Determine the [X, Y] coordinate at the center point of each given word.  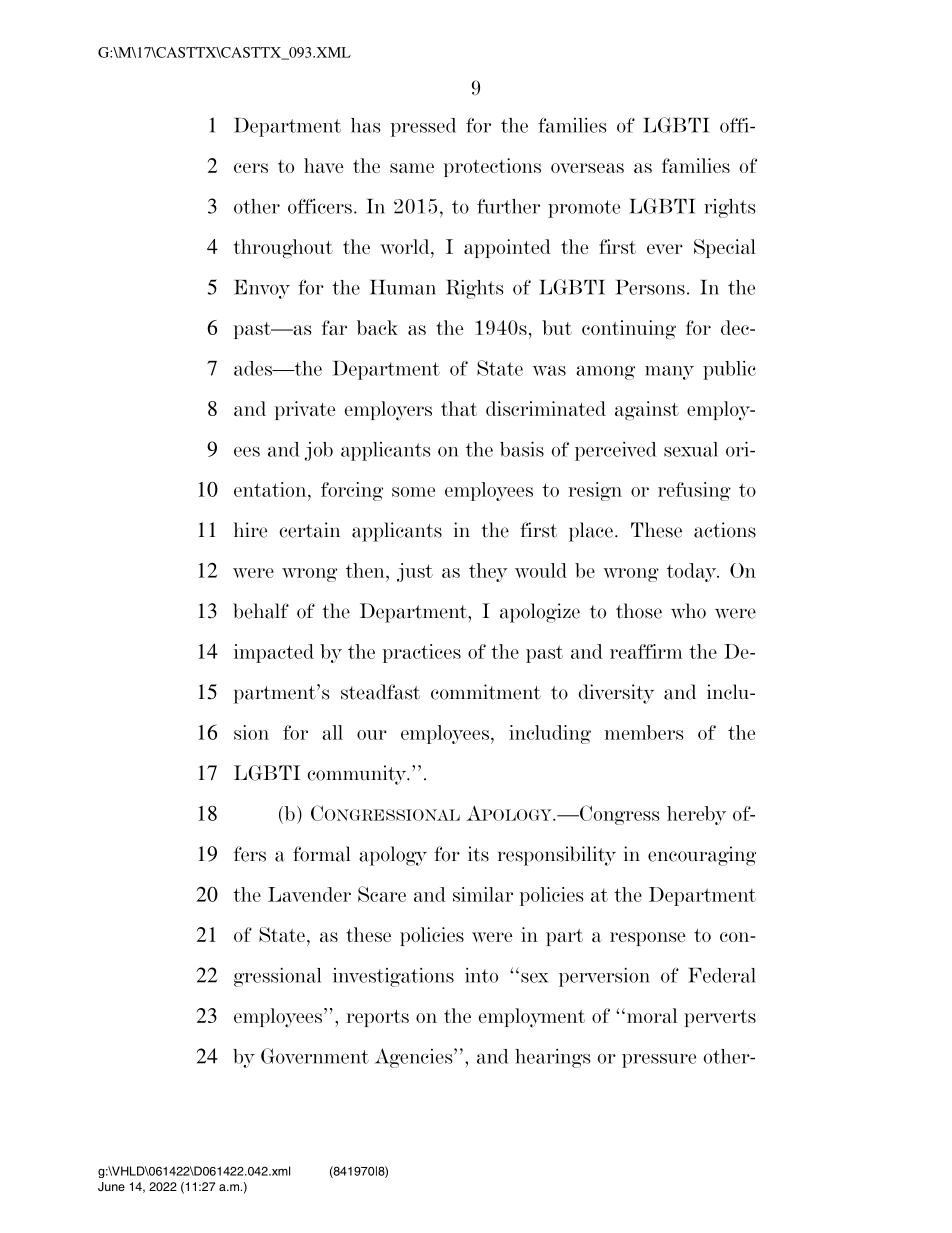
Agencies [415, 1058]
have [323, 165]
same [412, 168]
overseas [587, 168]
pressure [659, 1061]
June [111, 1186]
